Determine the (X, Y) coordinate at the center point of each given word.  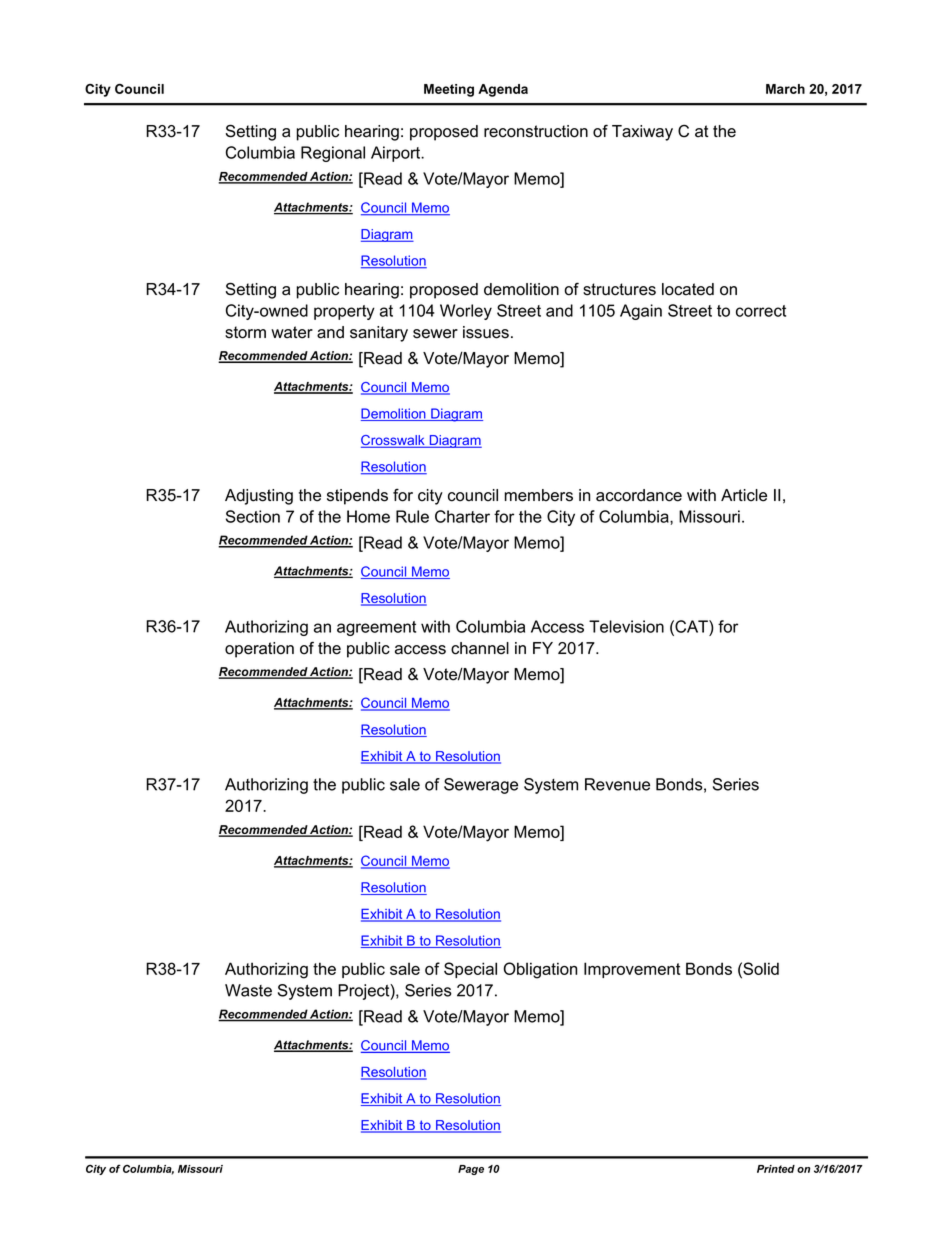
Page (471, 1170)
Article (744, 495)
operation (259, 650)
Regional (333, 154)
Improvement (632, 970)
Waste (248, 990)
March (785, 89)
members (538, 495)
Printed (776, 1169)
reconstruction (536, 131)
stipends (357, 497)
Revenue (617, 784)
